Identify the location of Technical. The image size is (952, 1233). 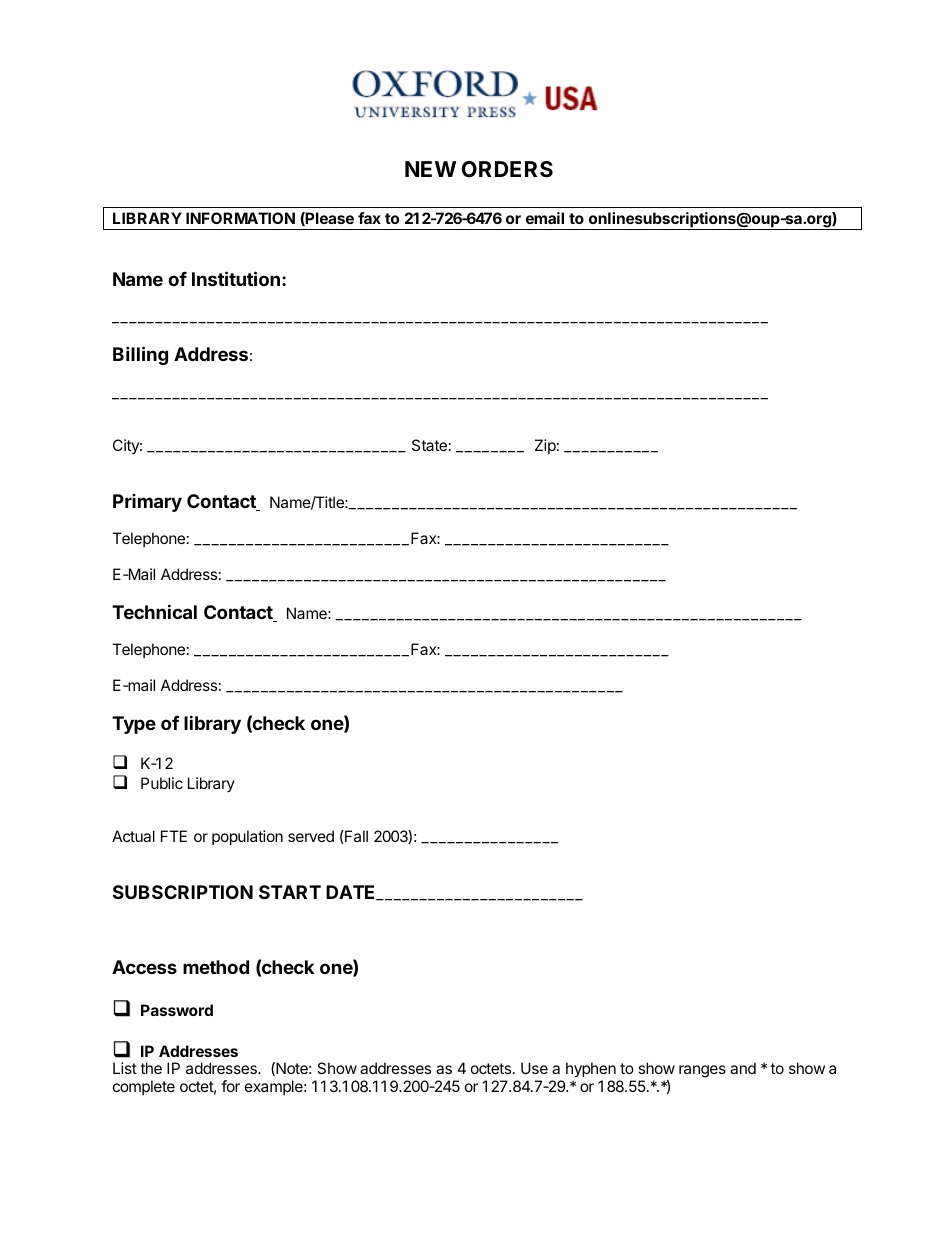
(154, 611).
